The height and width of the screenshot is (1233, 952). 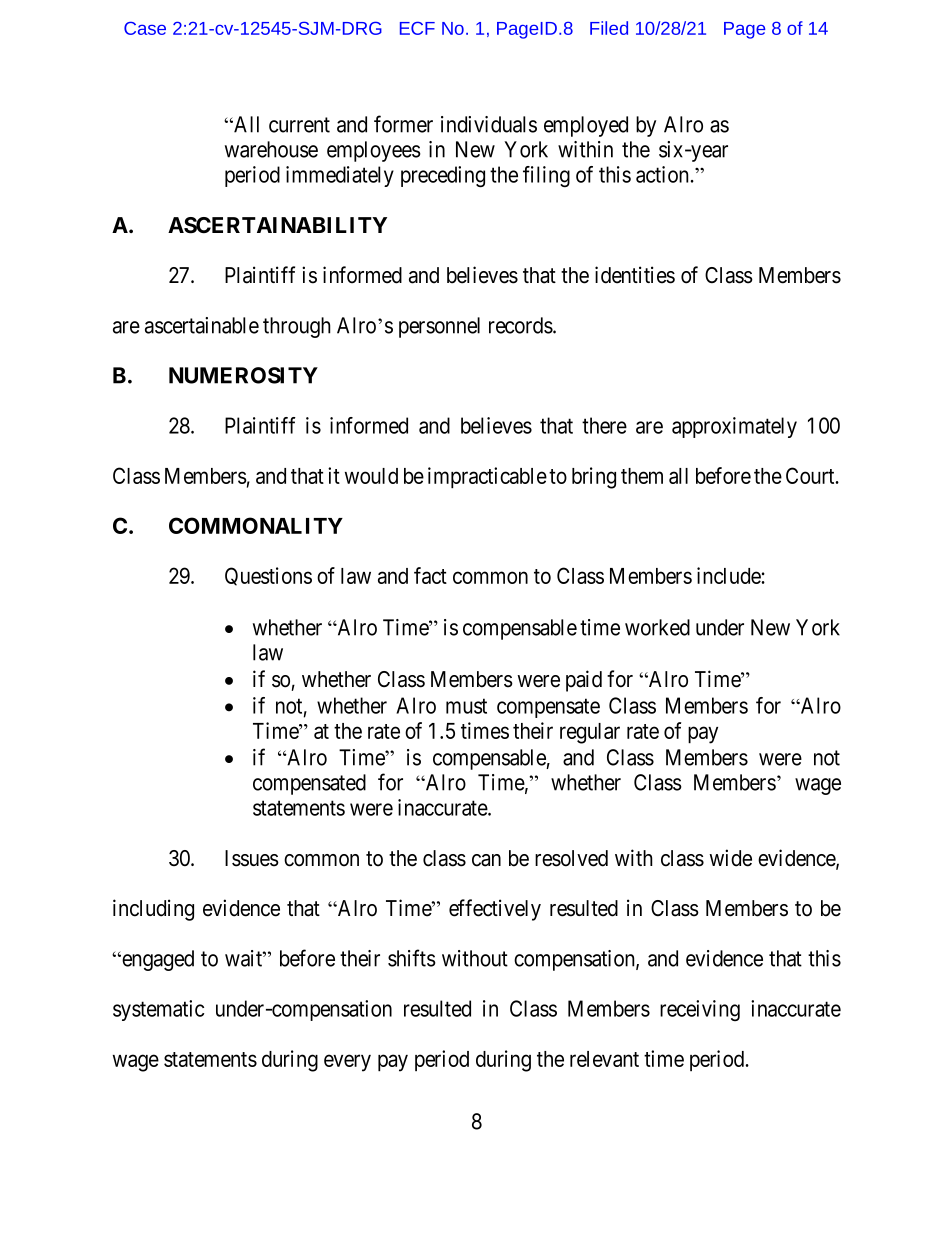 What do you see at coordinates (268, 576) in the screenshot?
I see `Questions` at bounding box center [268, 576].
